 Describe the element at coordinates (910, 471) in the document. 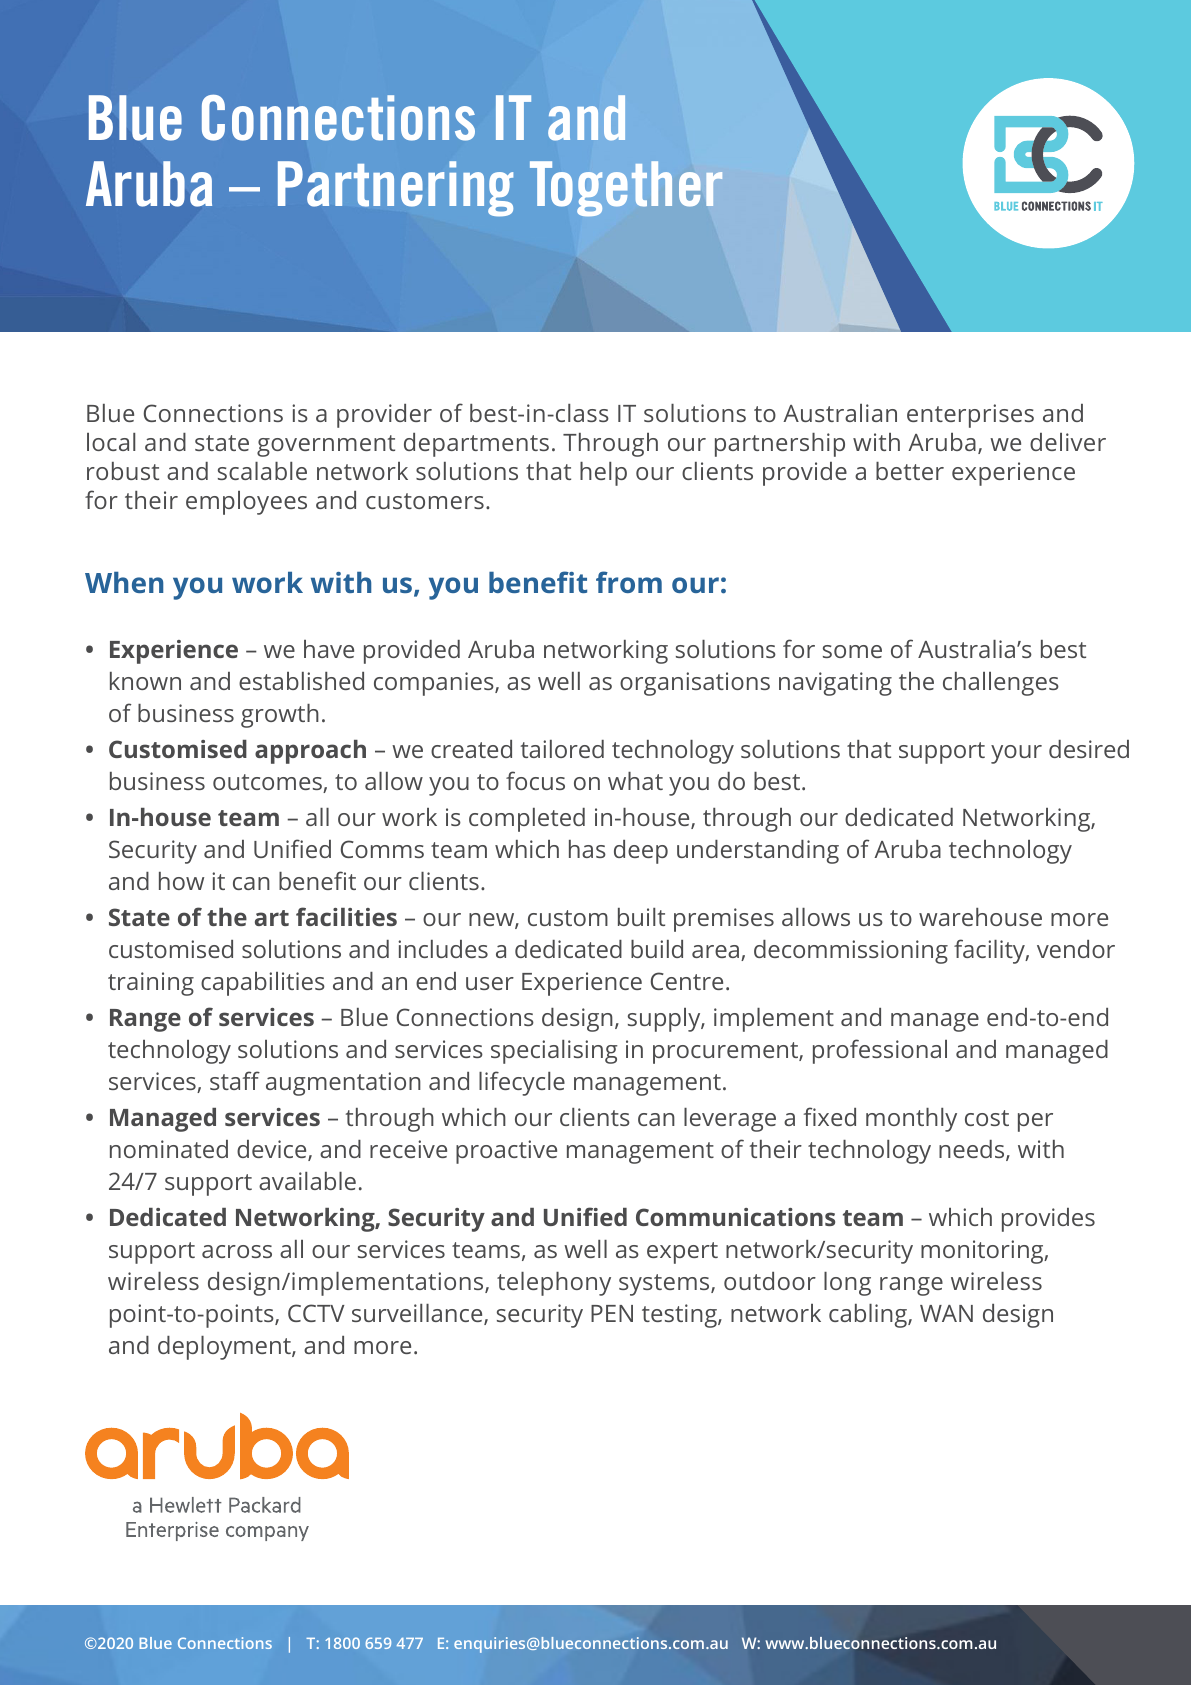

I see `better` at that location.
